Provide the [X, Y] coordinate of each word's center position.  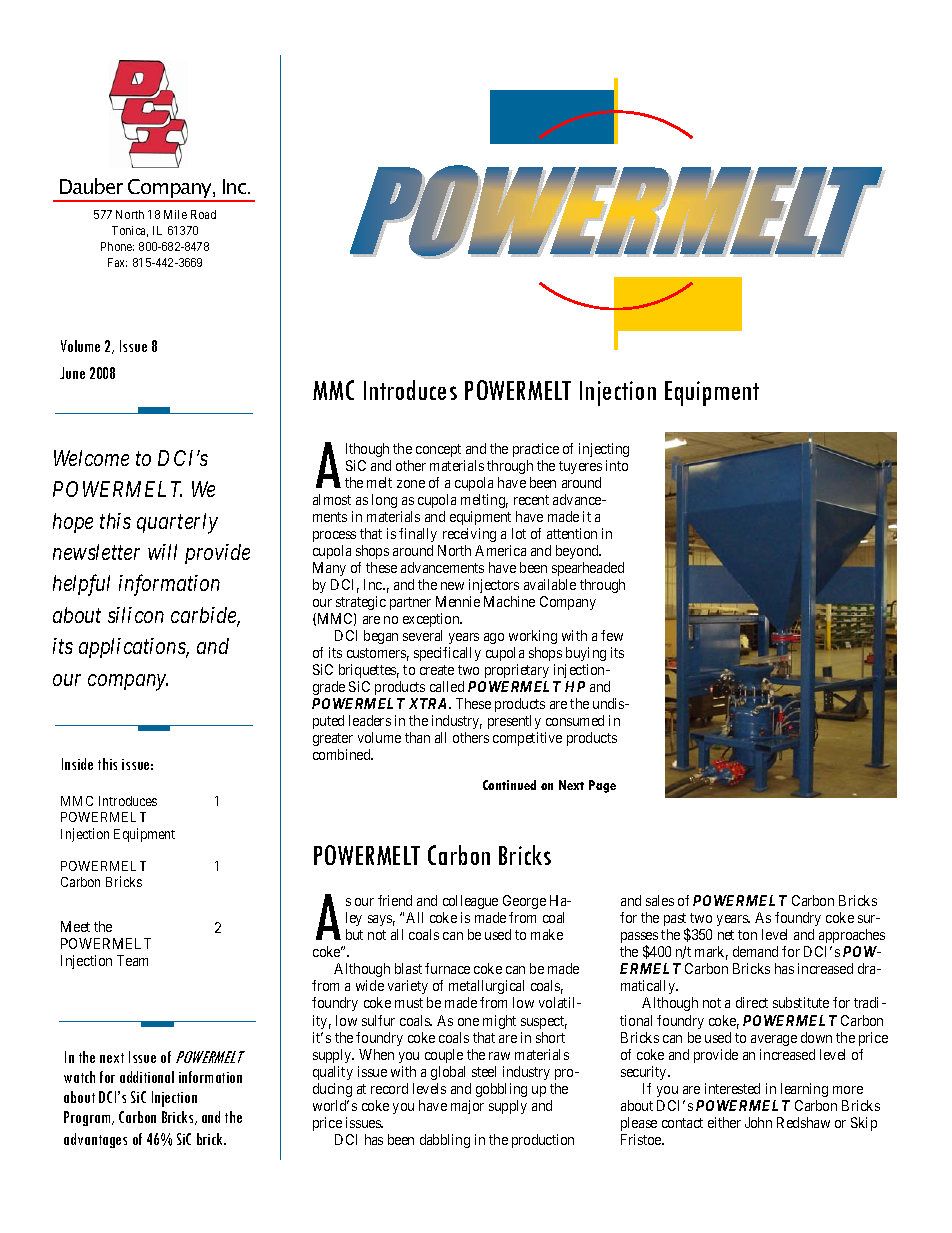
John [758, 1122]
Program [88, 1118]
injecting [604, 450]
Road [203, 214]
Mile [175, 214]
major [467, 1107]
